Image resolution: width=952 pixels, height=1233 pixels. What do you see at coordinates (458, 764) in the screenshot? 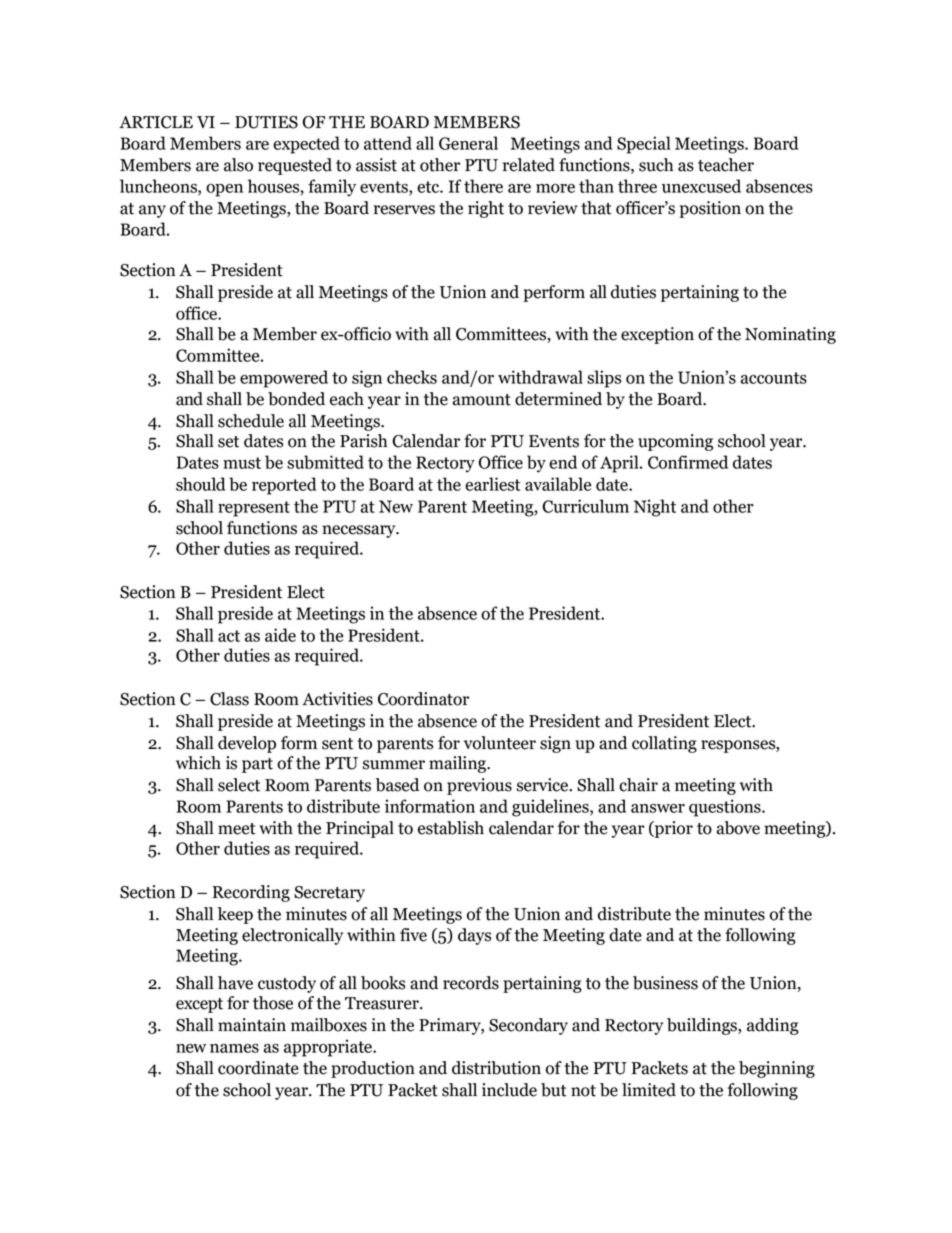
I see `mailing` at bounding box center [458, 764].
